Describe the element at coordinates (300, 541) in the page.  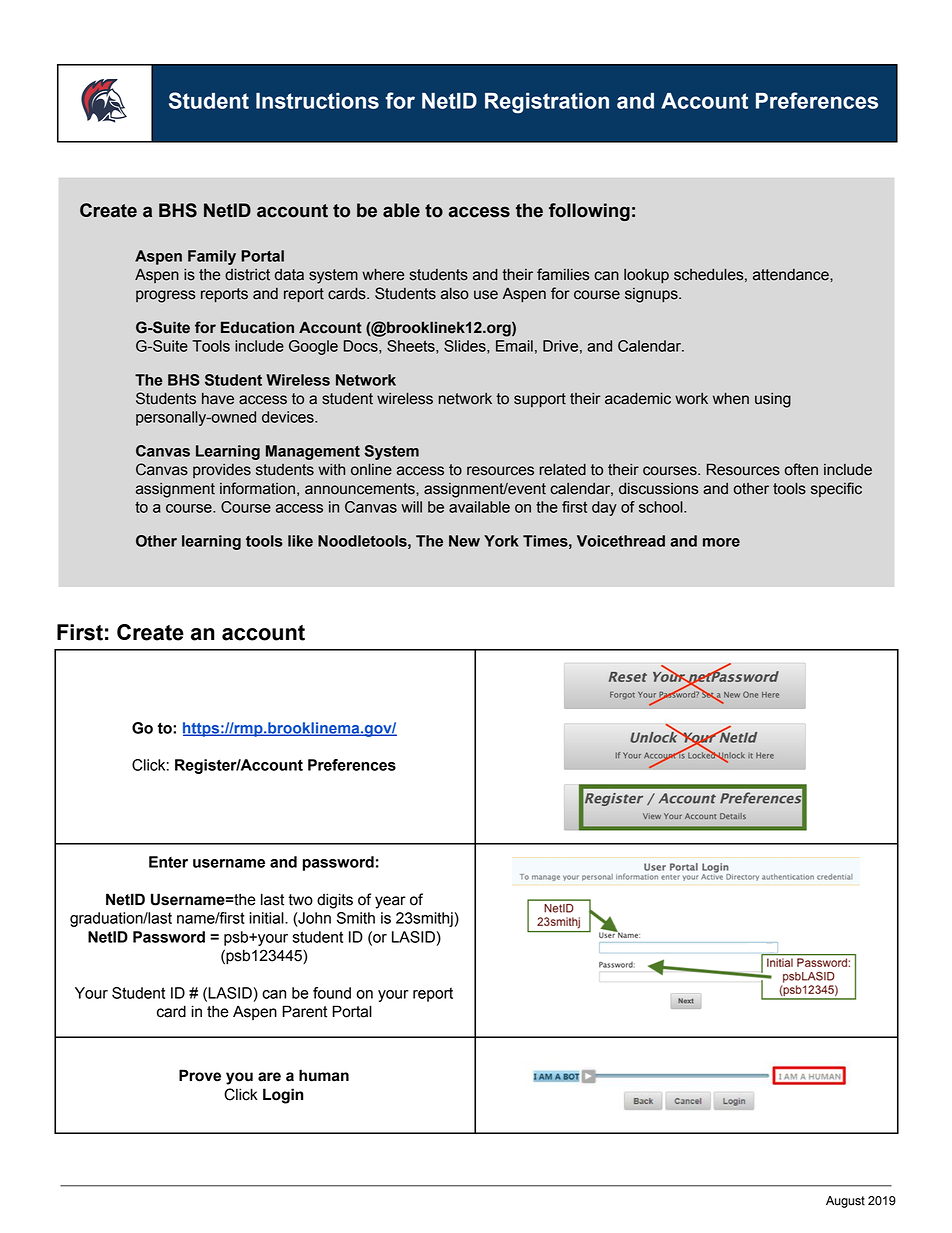
I see `like` at that location.
